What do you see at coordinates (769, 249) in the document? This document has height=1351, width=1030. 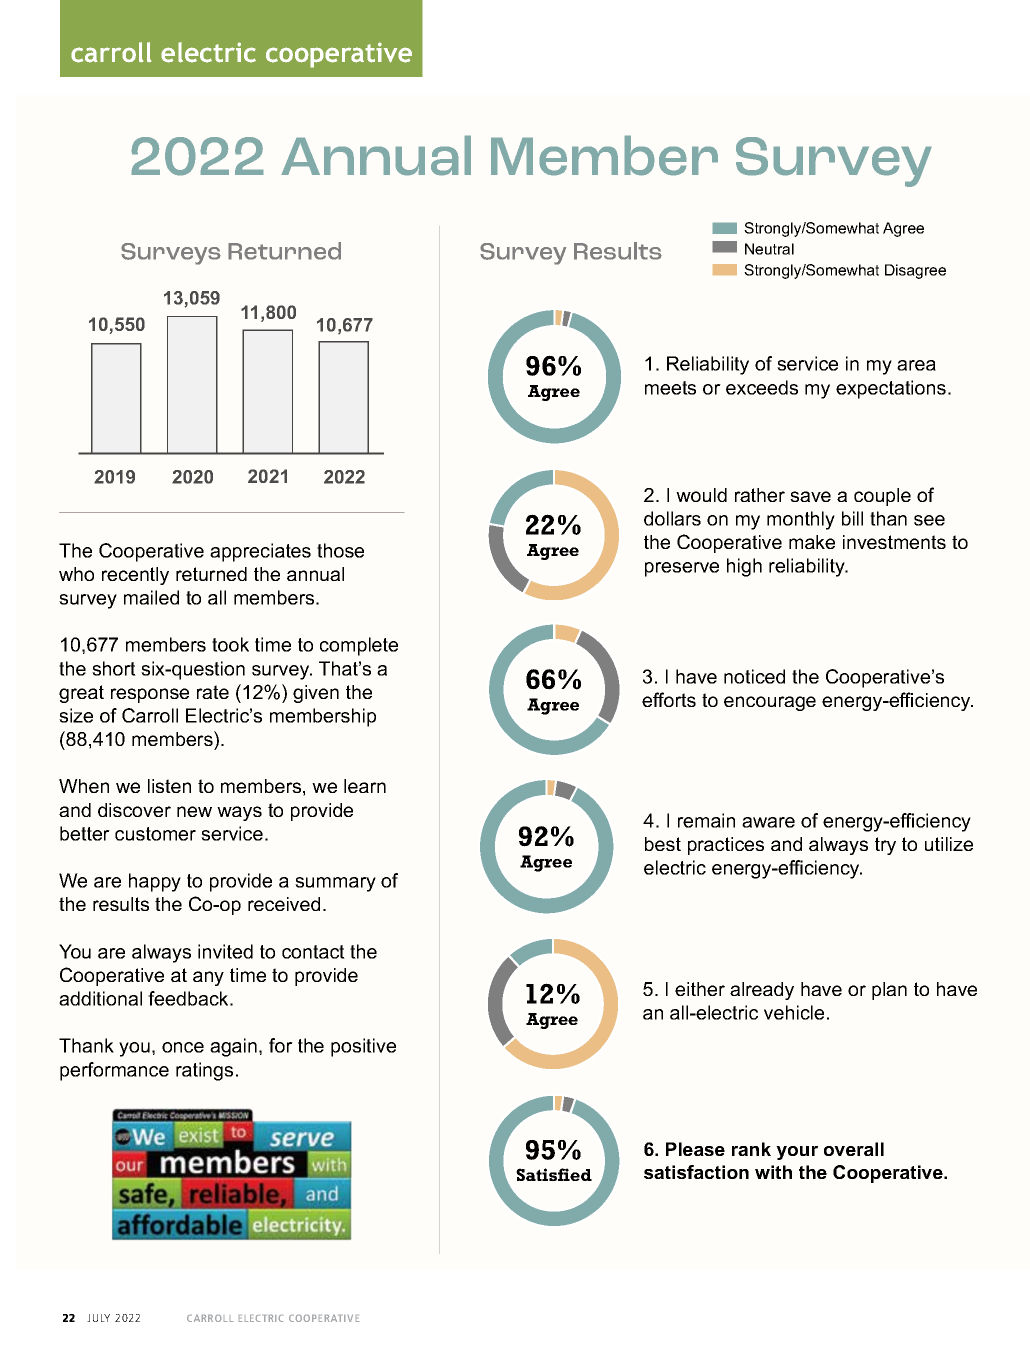 I see `Neutral` at bounding box center [769, 249].
